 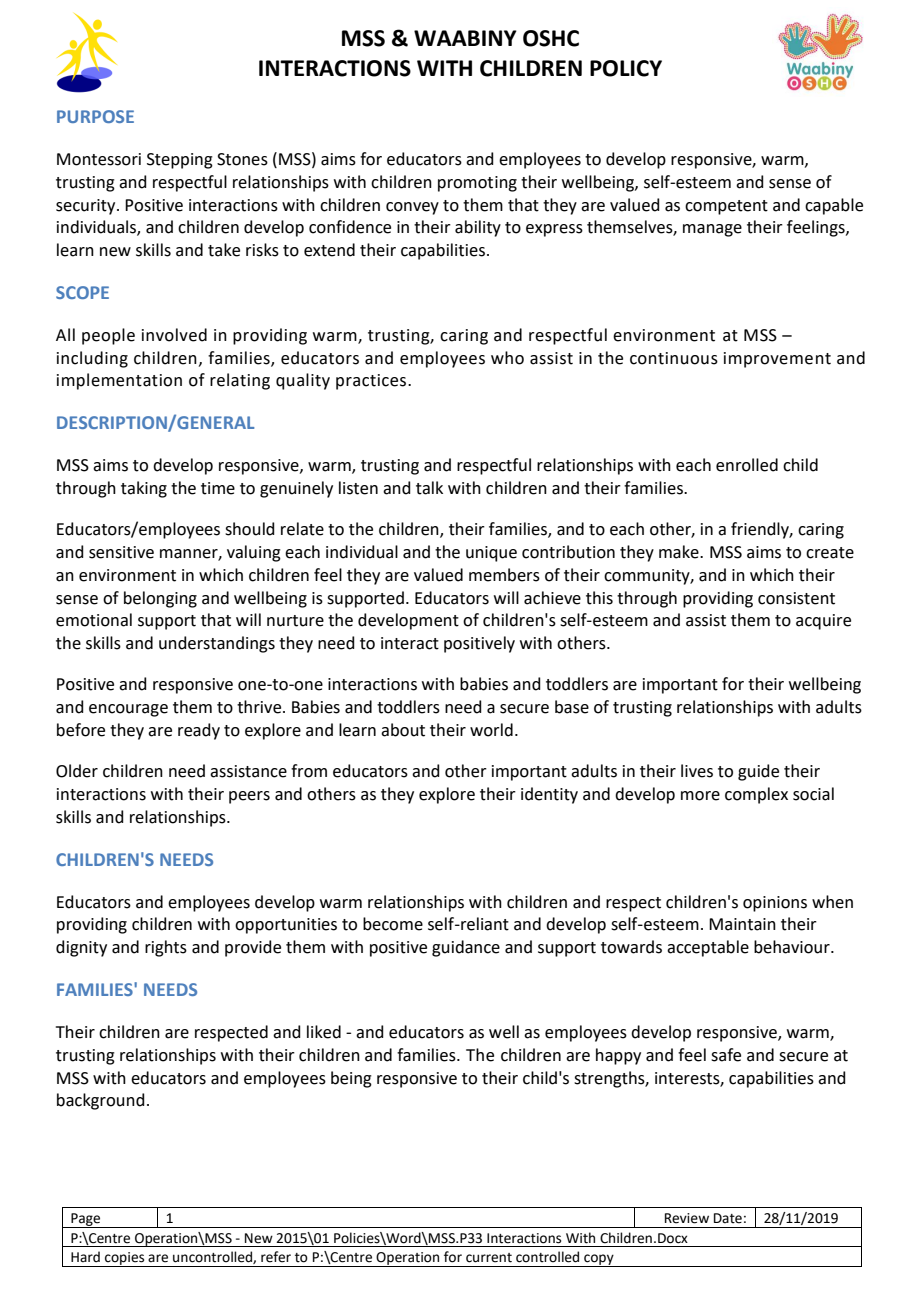 I want to click on who, so click(x=507, y=358).
